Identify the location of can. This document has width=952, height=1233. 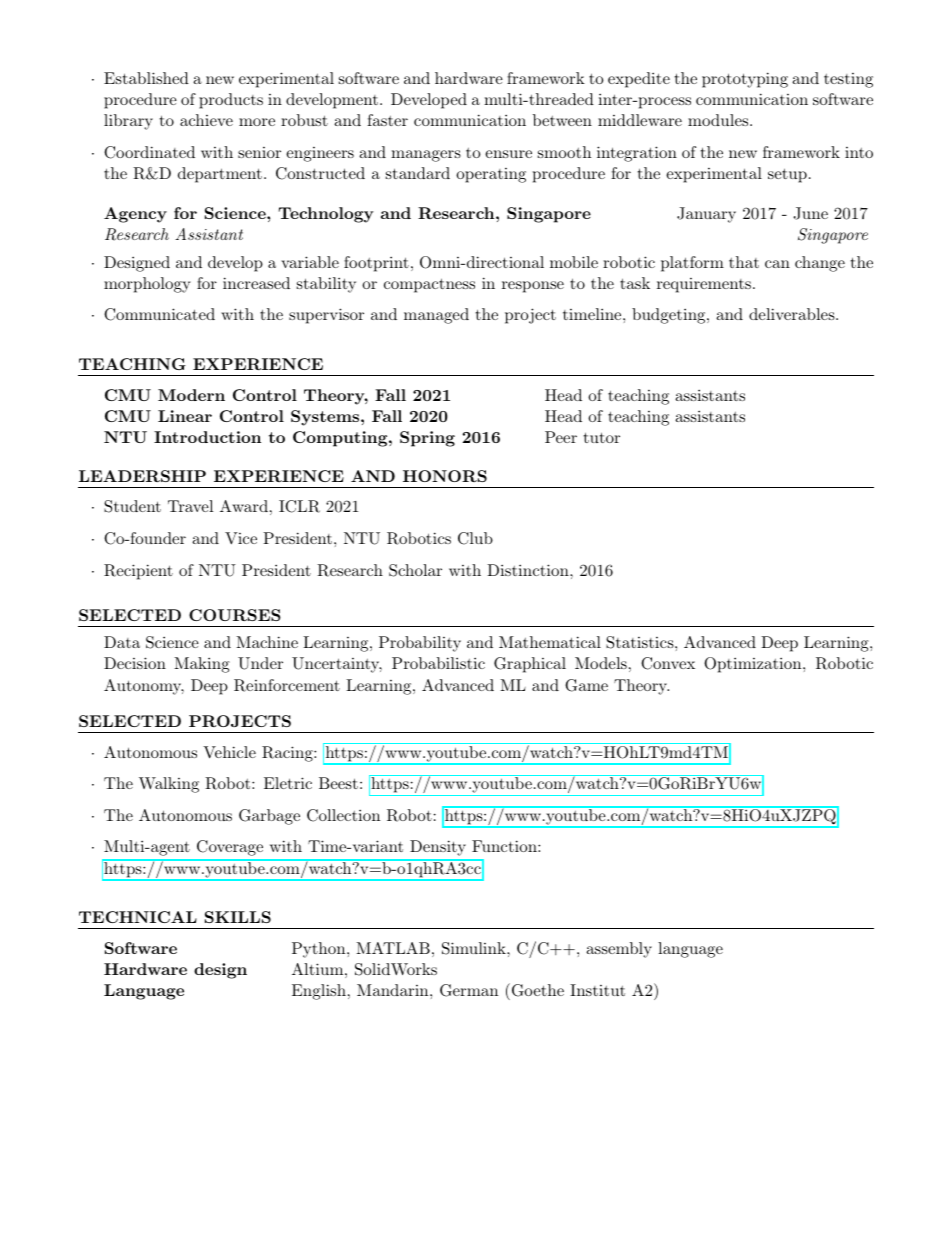
(777, 264).
